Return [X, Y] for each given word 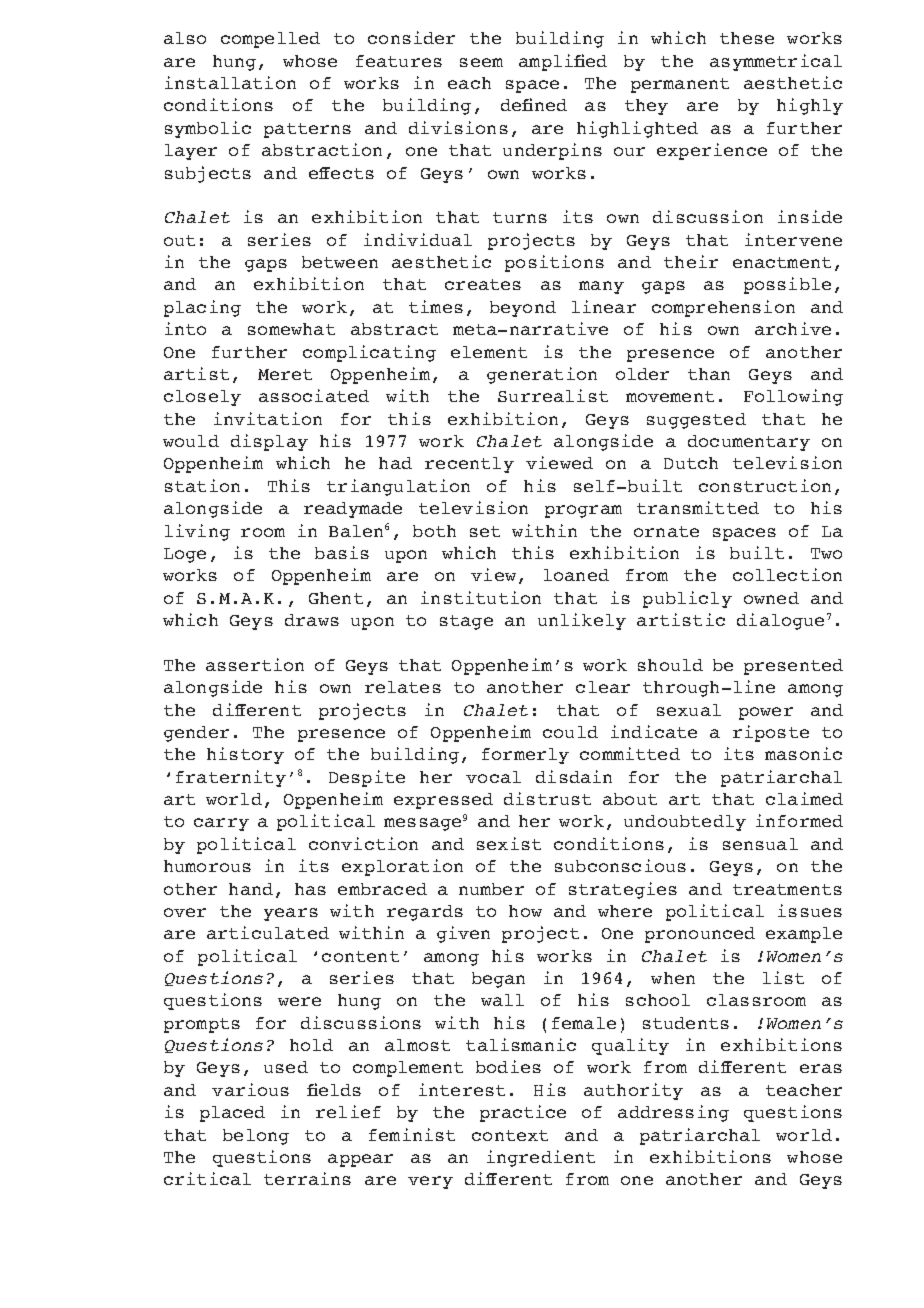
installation [230, 82]
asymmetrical [776, 62]
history [245, 755]
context [510, 1135]
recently [469, 465]
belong [256, 1137]
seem [481, 62]
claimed [804, 798]
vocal [493, 777]
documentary [749, 443]
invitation [268, 418]
